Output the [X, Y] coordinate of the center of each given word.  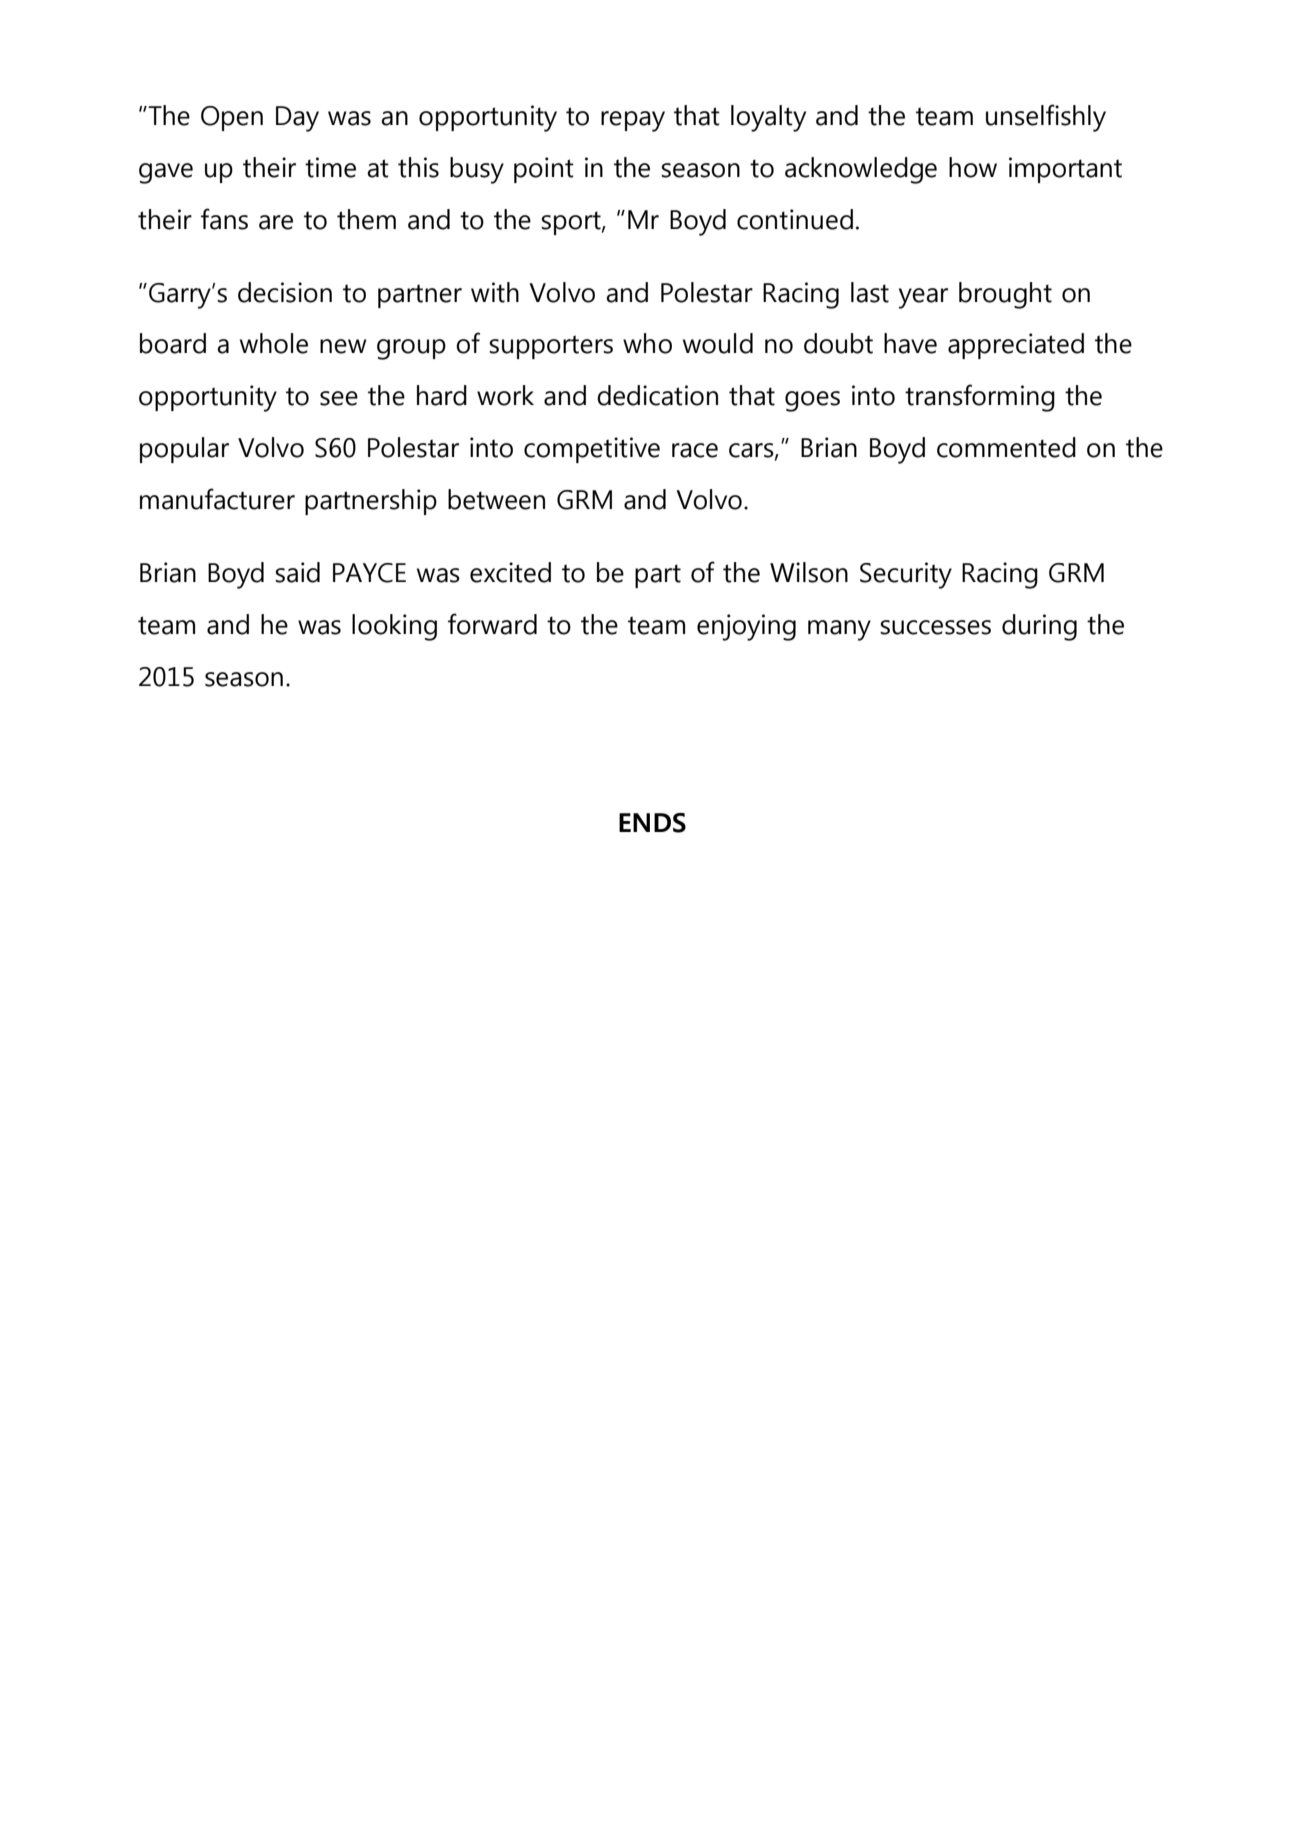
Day [297, 119]
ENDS [652, 823]
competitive [592, 450]
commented [1006, 447]
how [973, 167]
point [544, 170]
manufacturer [217, 499]
